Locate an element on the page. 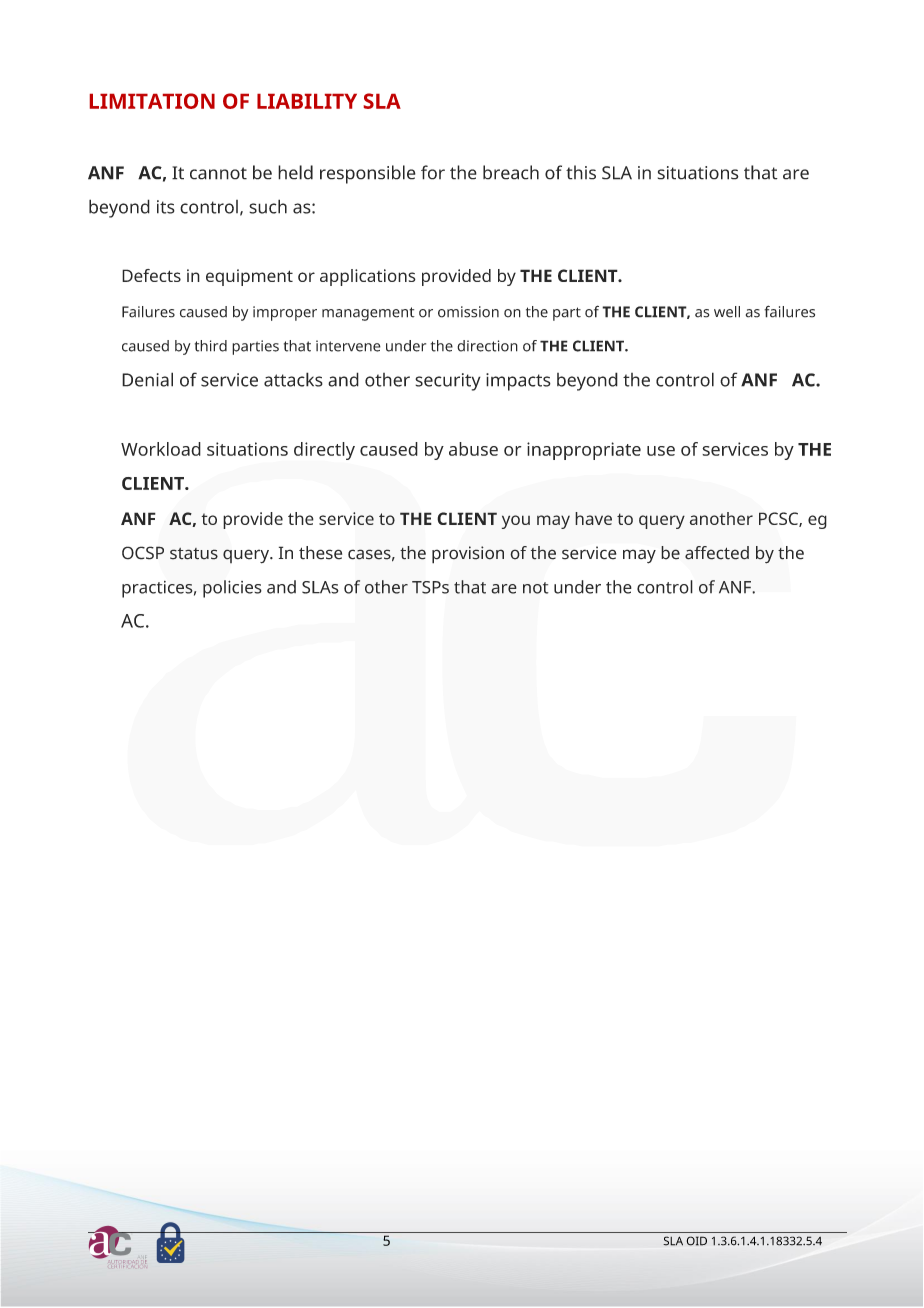 The height and width of the document is (1308, 924). security is located at coordinates (448, 382).
